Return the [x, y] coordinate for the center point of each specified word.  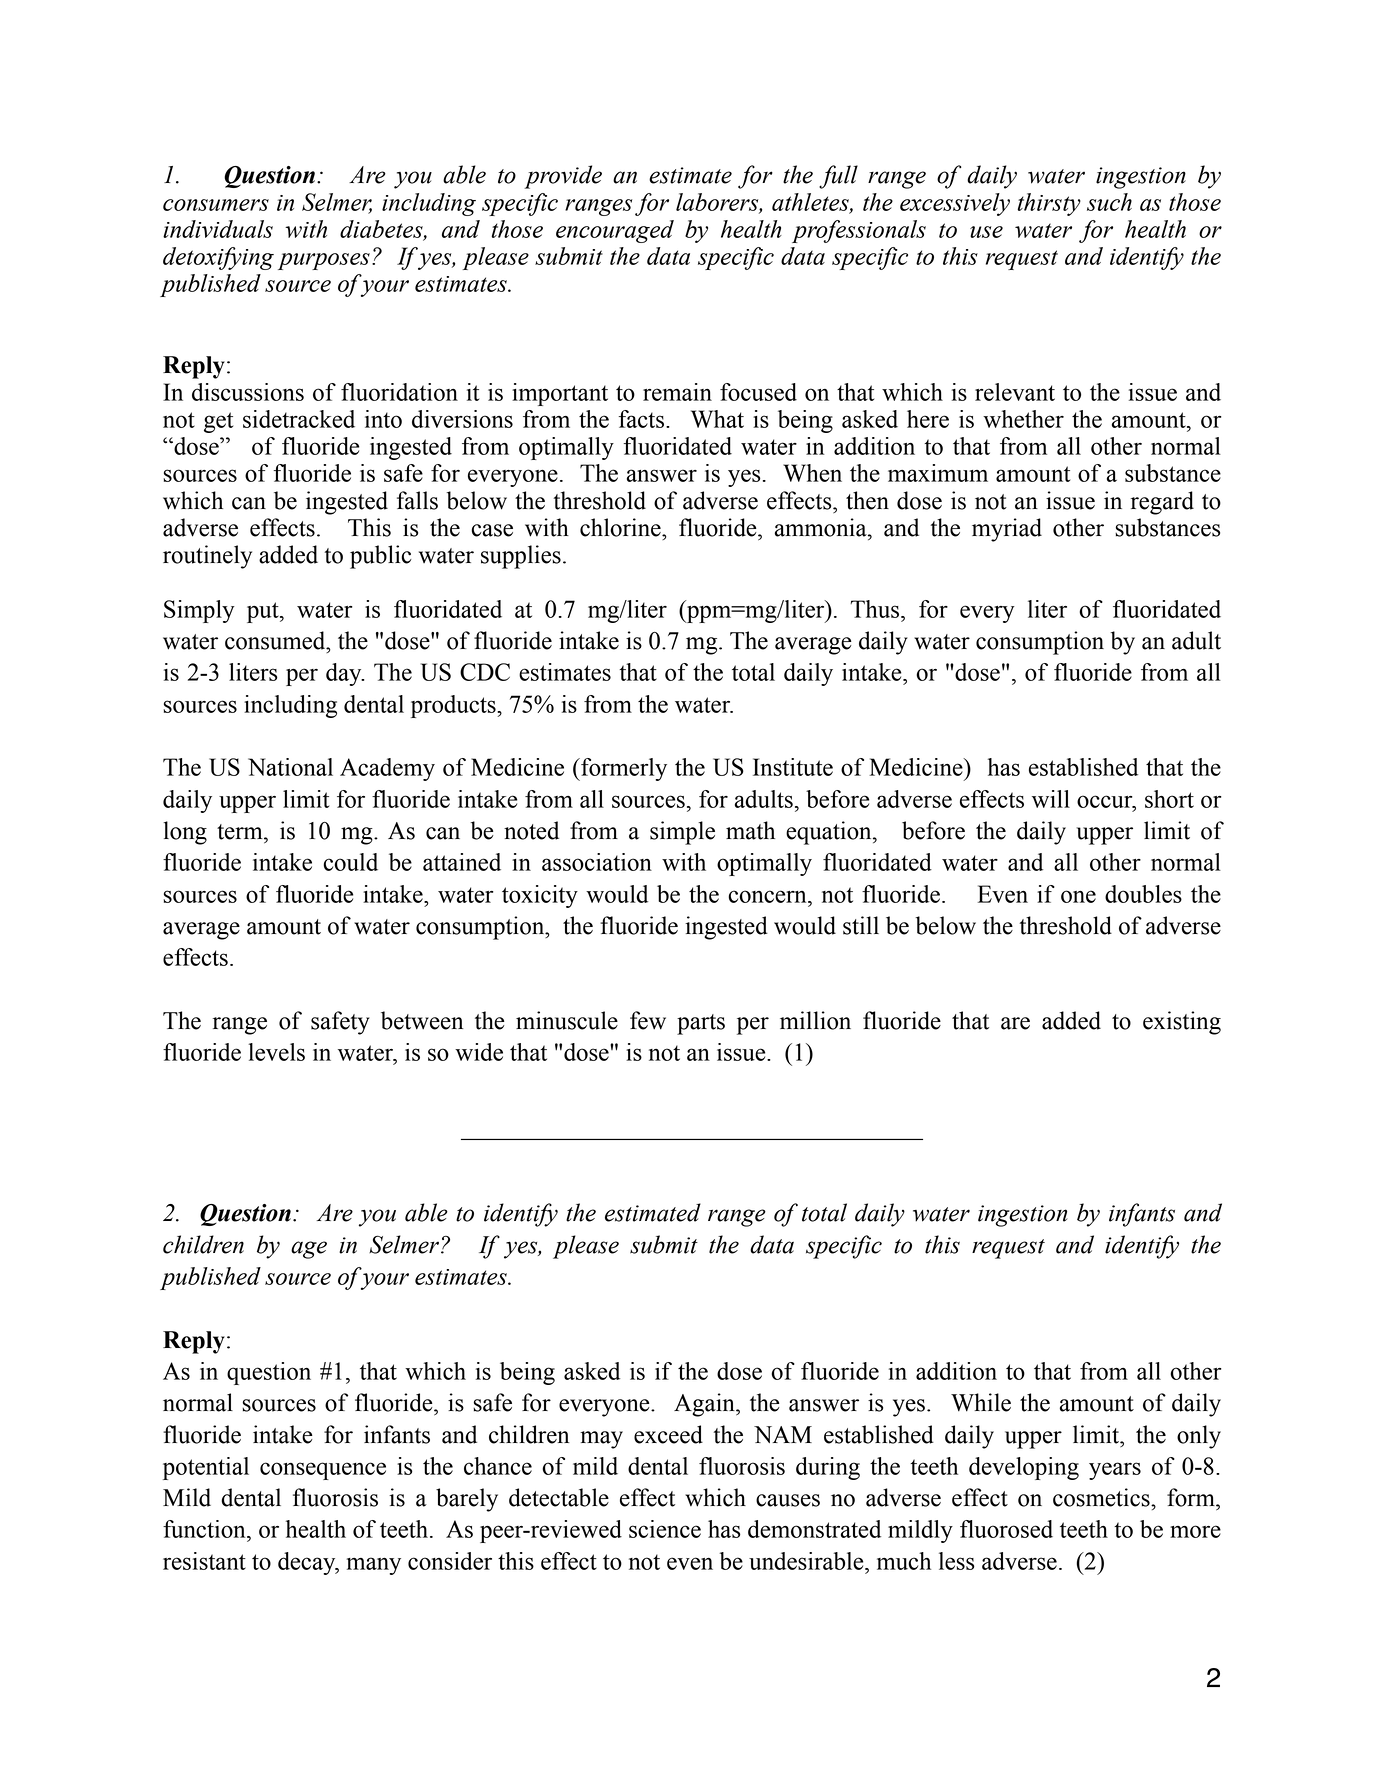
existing [1182, 1023]
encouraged [615, 231]
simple [682, 833]
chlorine [621, 527]
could [350, 862]
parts [701, 1024]
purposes [324, 261]
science [665, 1529]
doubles [1143, 894]
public [381, 557]
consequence [323, 1471]
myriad [1007, 530]
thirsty [1049, 204]
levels [276, 1052]
